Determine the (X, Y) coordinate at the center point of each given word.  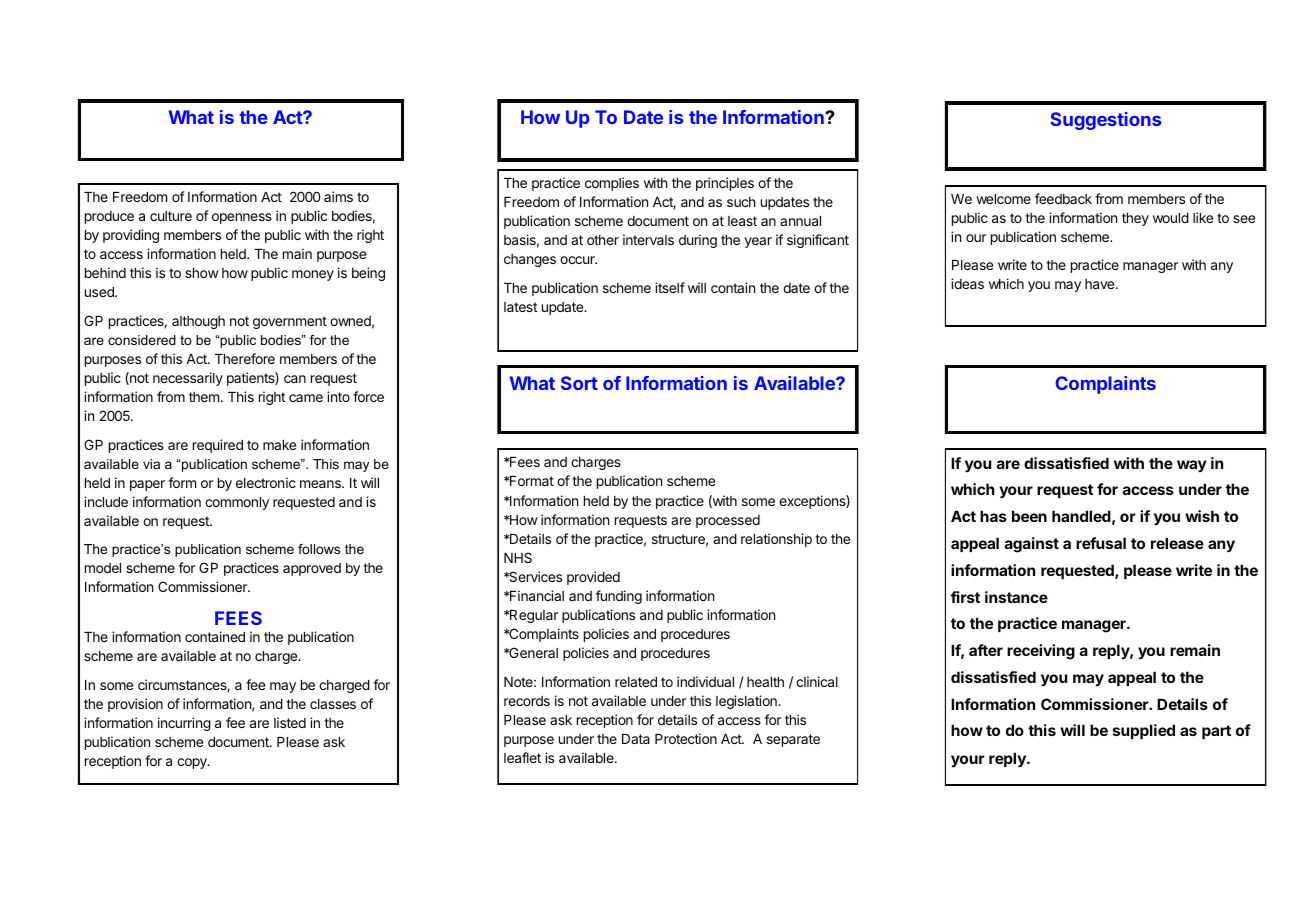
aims (338, 196)
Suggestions (1105, 121)
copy (193, 763)
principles (725, 184)
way (1192, 466)
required (218, 446)
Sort (579, 383)
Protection (686, 738)
